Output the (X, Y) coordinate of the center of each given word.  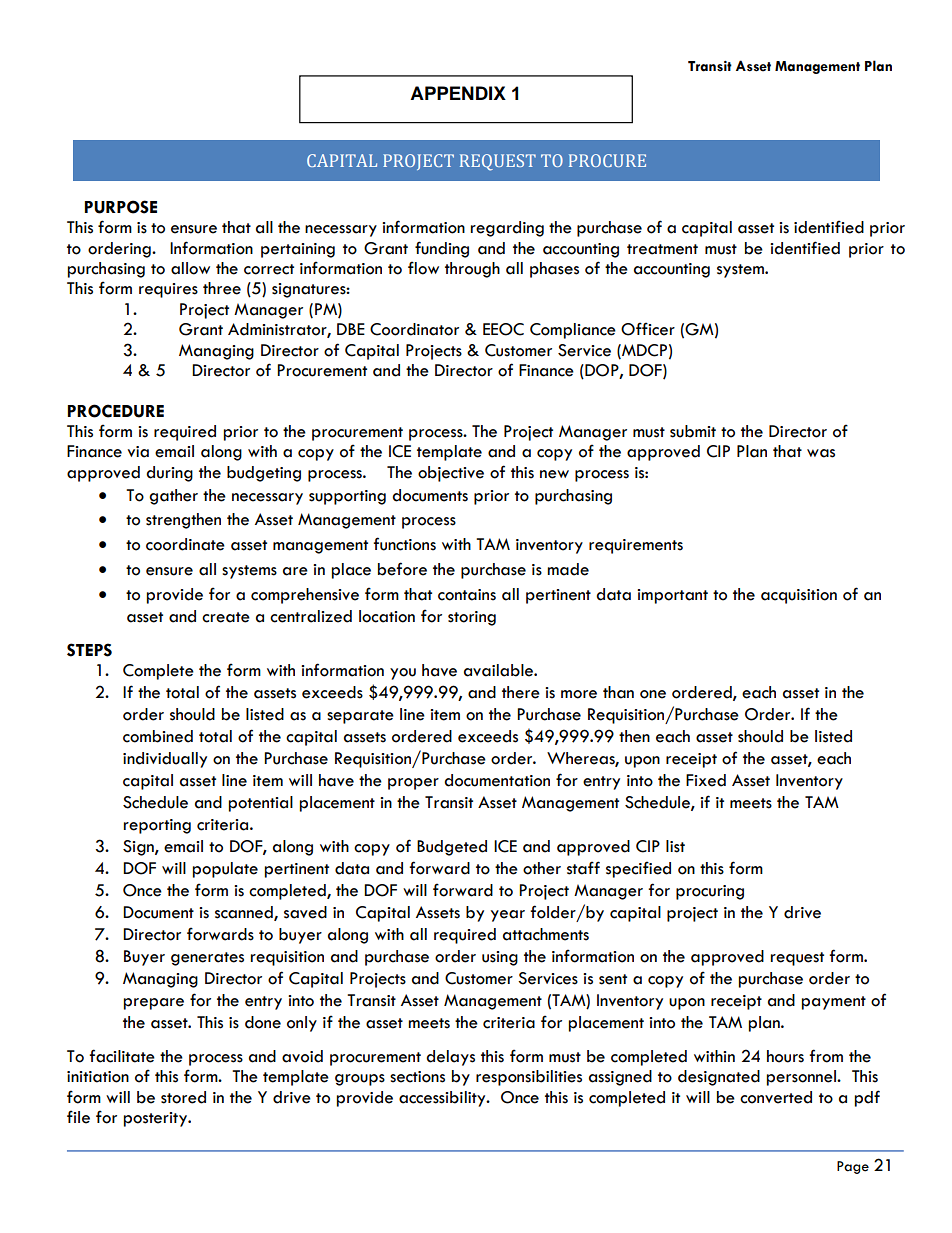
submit (693, 431)
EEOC (503, 329)
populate (225, 870)
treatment (662, 249)
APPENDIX (458, 93)
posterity (156, 1119)
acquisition (799, 596)
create (226, 617)
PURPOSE (121, 207)
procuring (710, 892)
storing (472, 618)
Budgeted (452, 848)
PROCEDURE (116, 411)
